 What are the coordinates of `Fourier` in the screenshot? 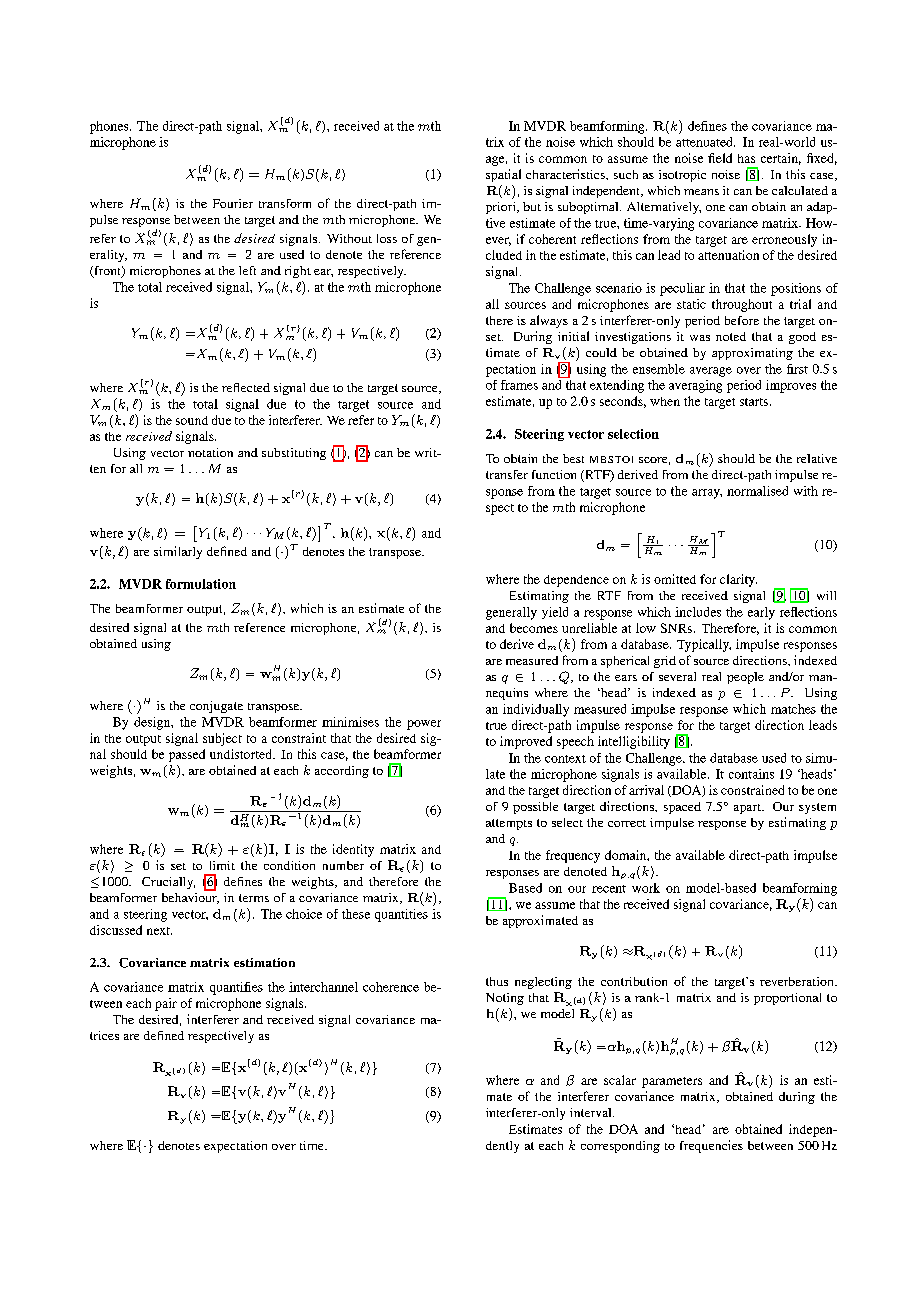 It's located at (233, 203).
